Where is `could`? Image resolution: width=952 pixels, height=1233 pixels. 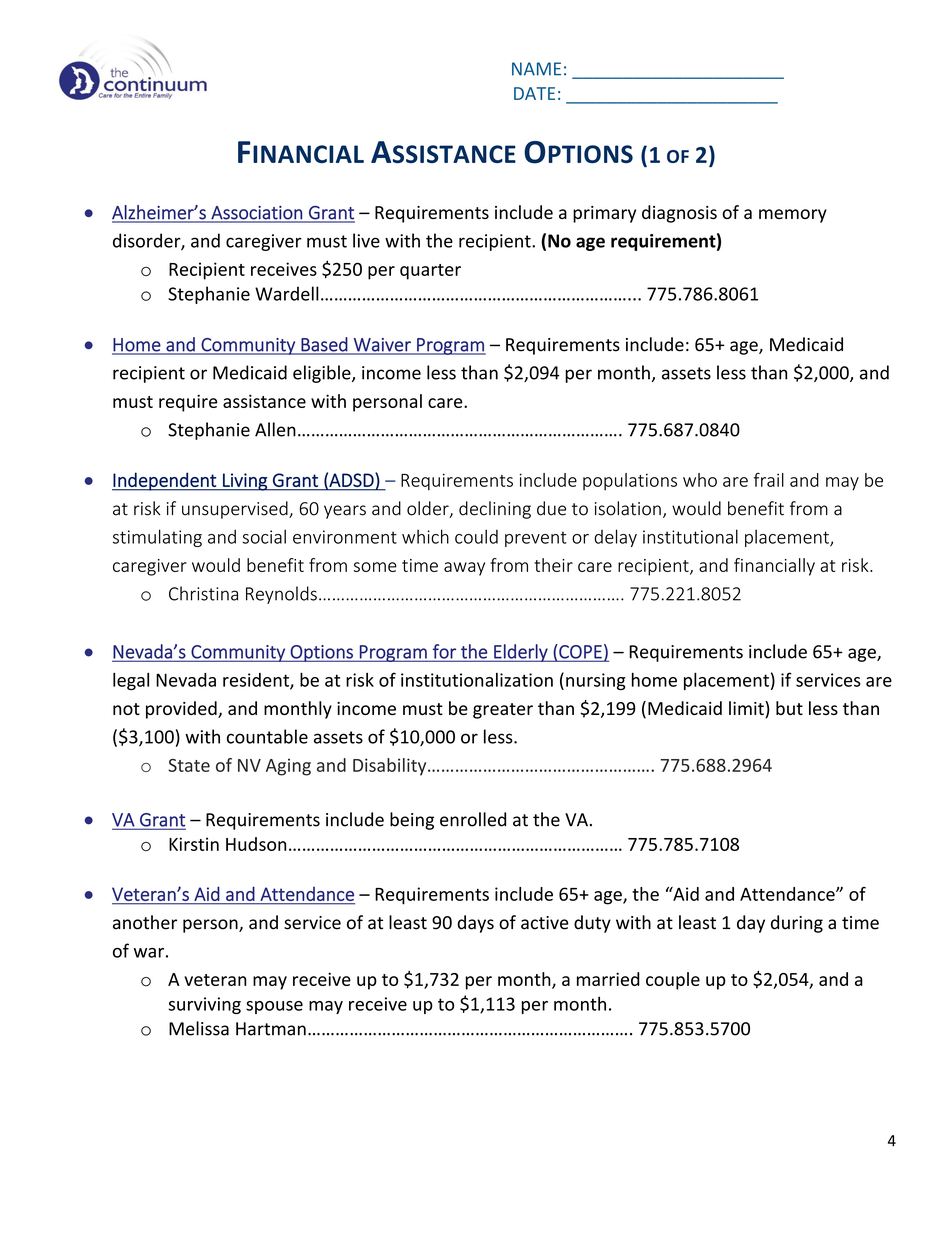
could is located at coordinates (476, 536).
